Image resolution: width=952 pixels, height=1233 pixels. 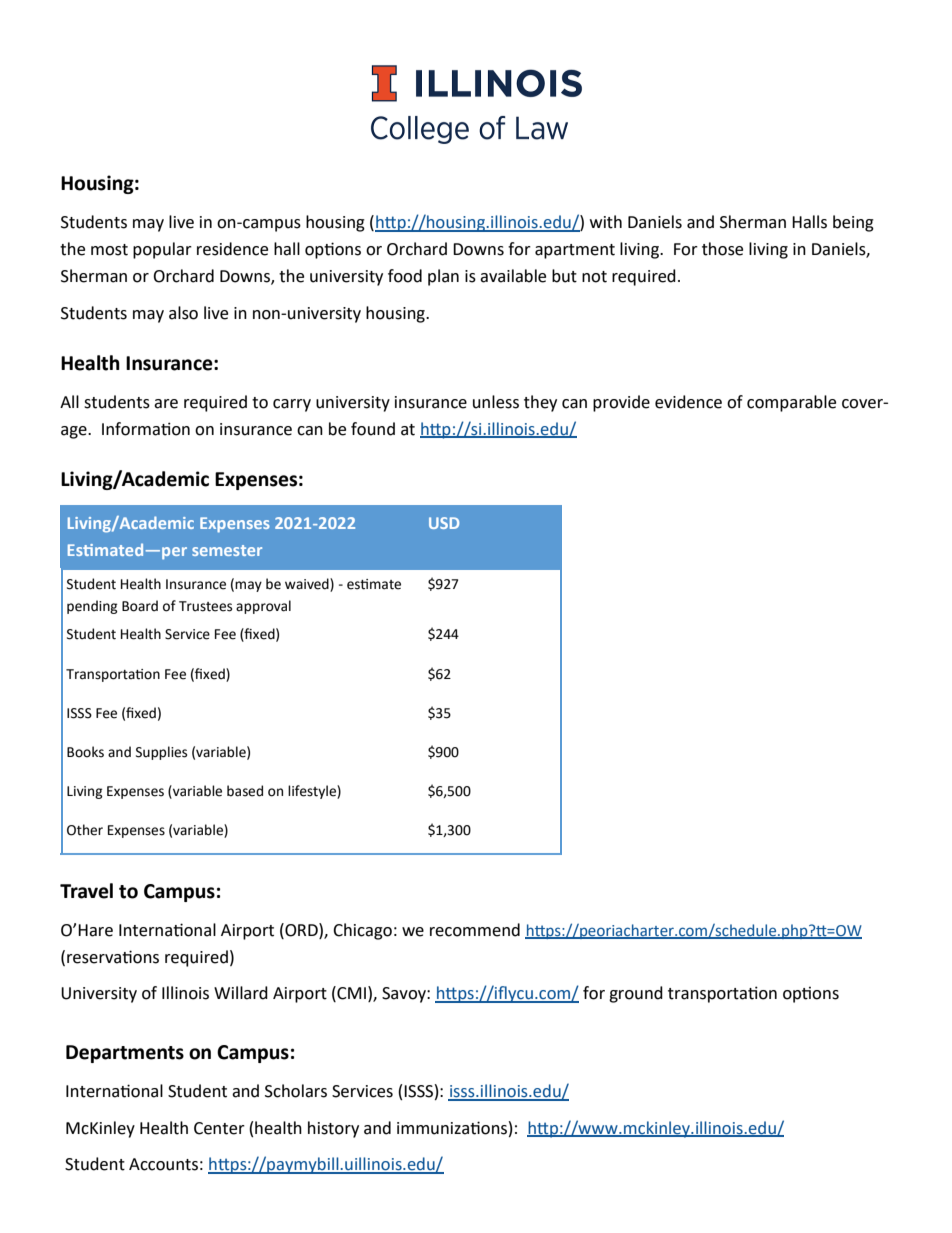 What do you see at coordinates (292, 405) in the screenshot?
I see `carry` at bounding box center [292, 405].
